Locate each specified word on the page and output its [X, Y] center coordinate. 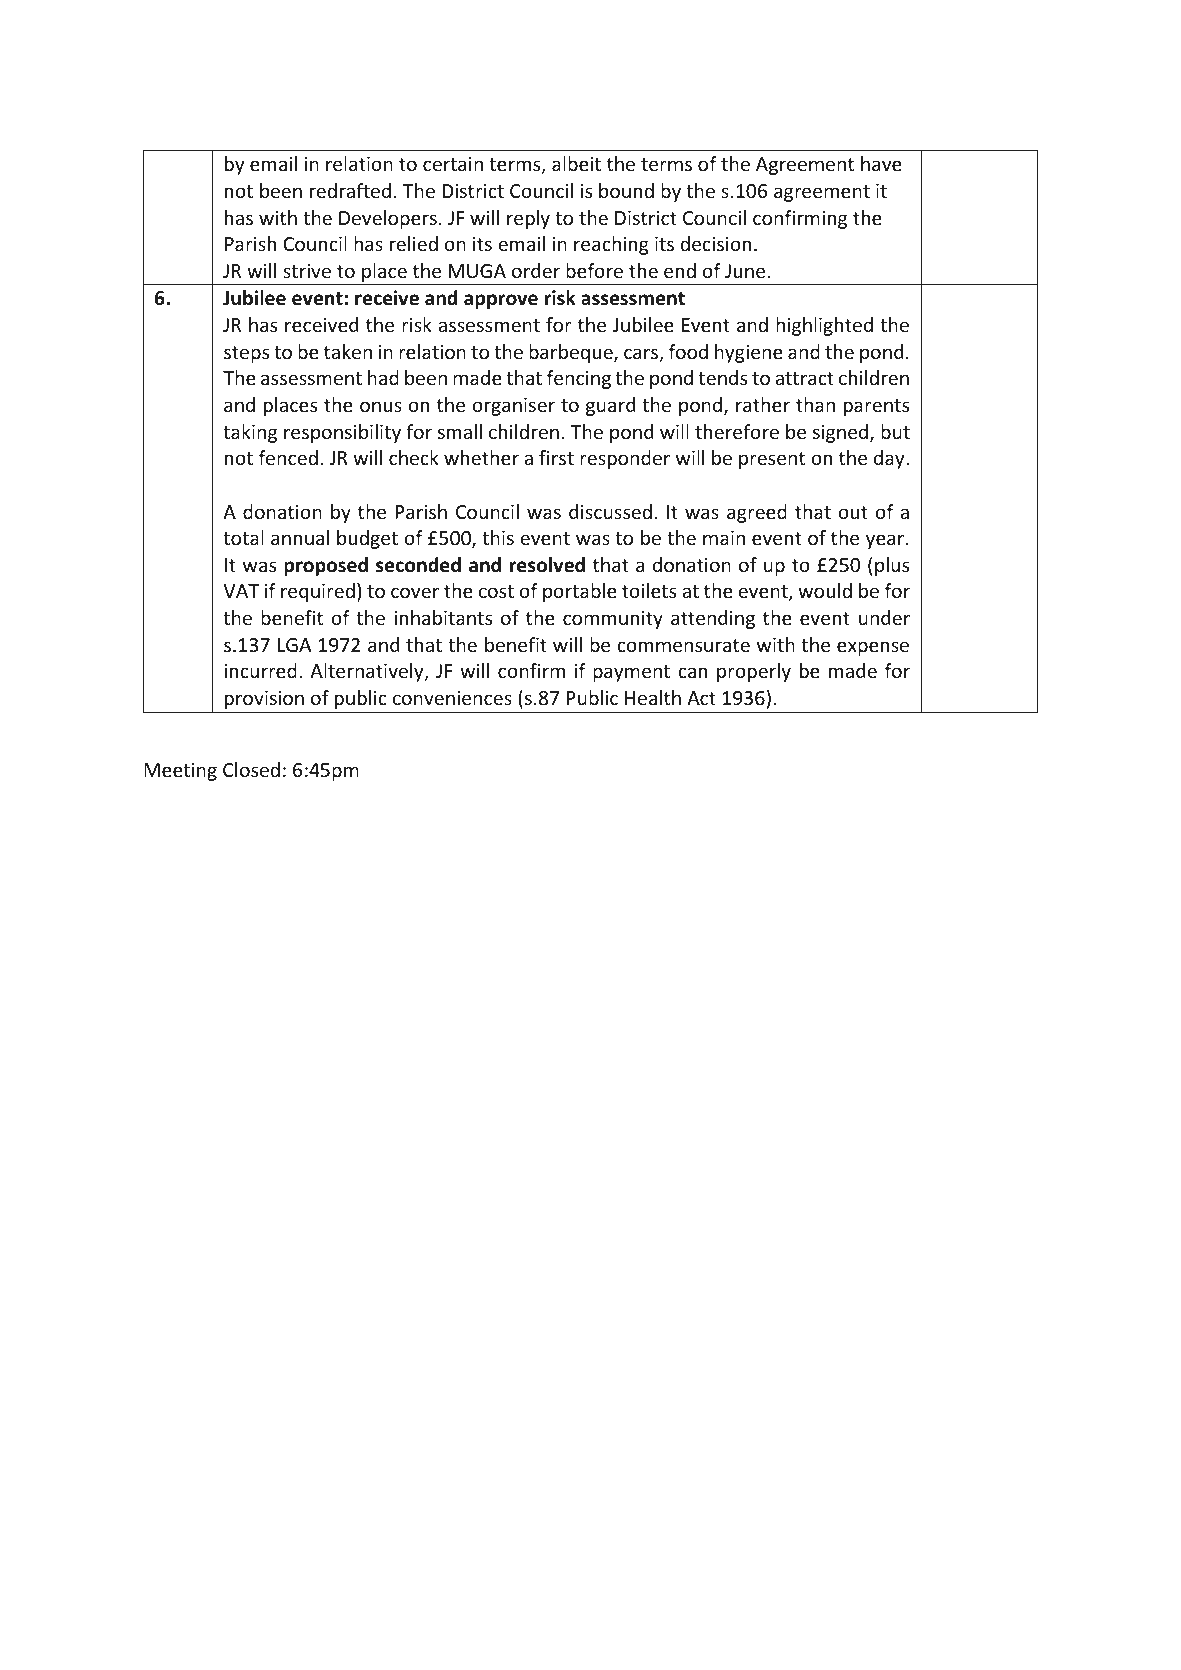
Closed [251, 769]
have [881, 163]
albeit [576, 163]
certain [453, 164]
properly [754, 672]
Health [653, 697]
